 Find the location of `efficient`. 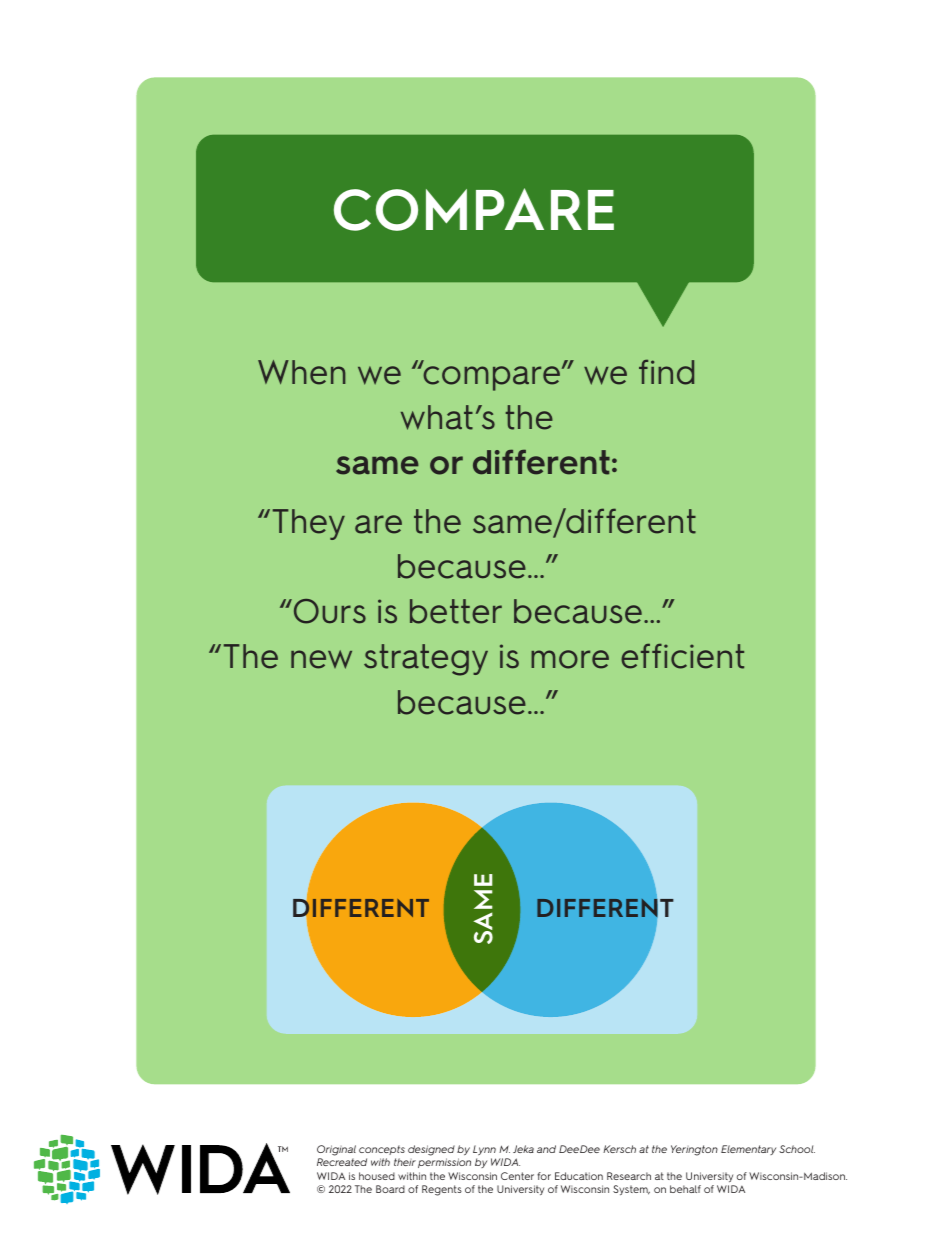

efficient is located at coordinates (682, 656).
